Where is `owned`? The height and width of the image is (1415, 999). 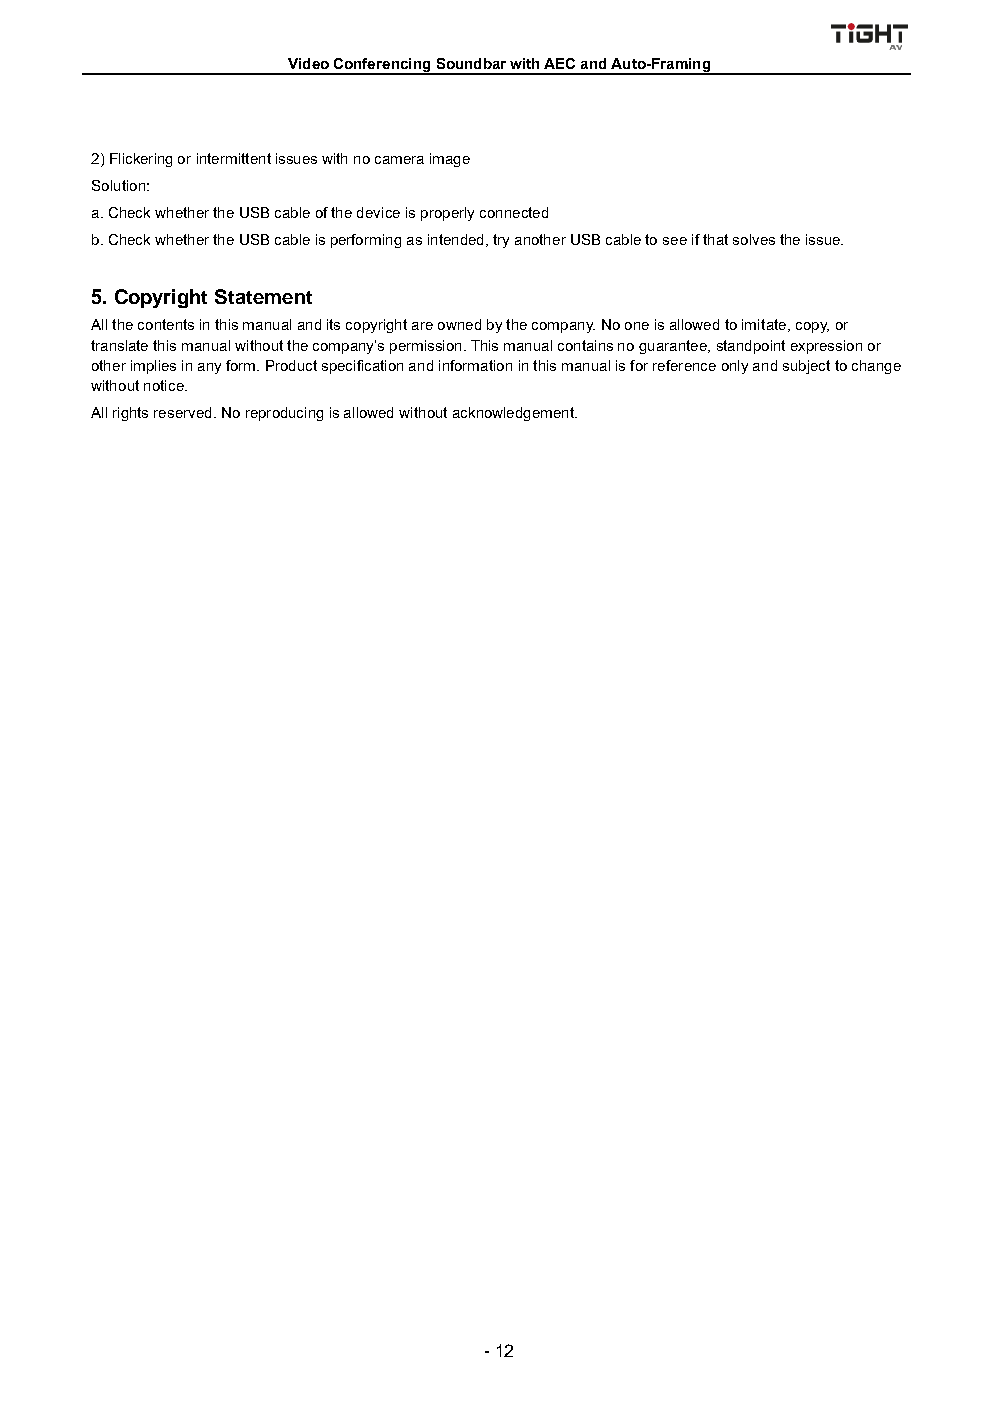 owned is located at coordinates (459, 324).
